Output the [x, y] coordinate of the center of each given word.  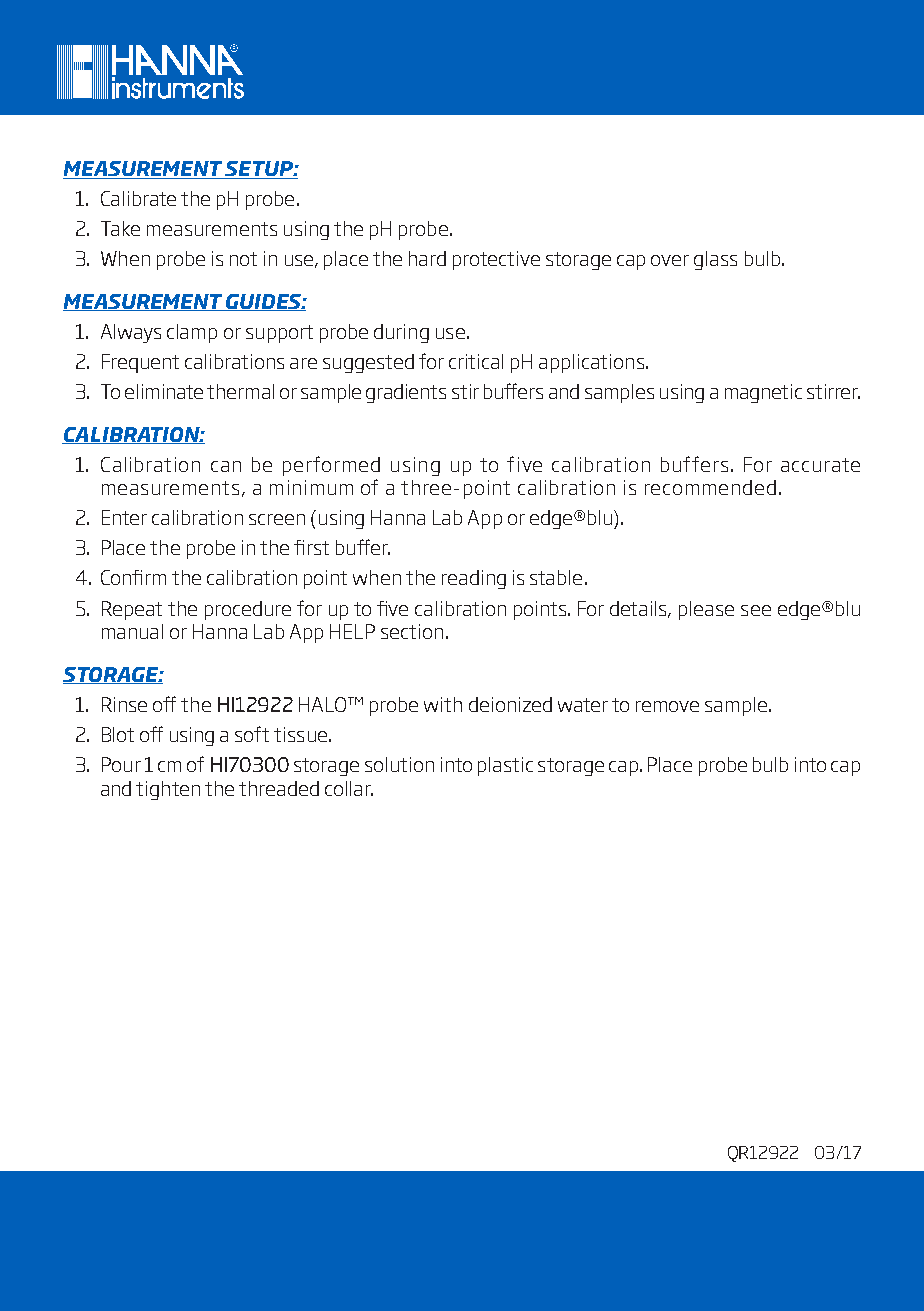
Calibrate [138, 198]
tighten [168, 790]
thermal [240, 391]
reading [474, 579]
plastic [505, 766]
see [756, 610]
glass [715, 260]
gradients [406, 393]
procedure [248, 610]
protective [496, 260]
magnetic [763, 393]
